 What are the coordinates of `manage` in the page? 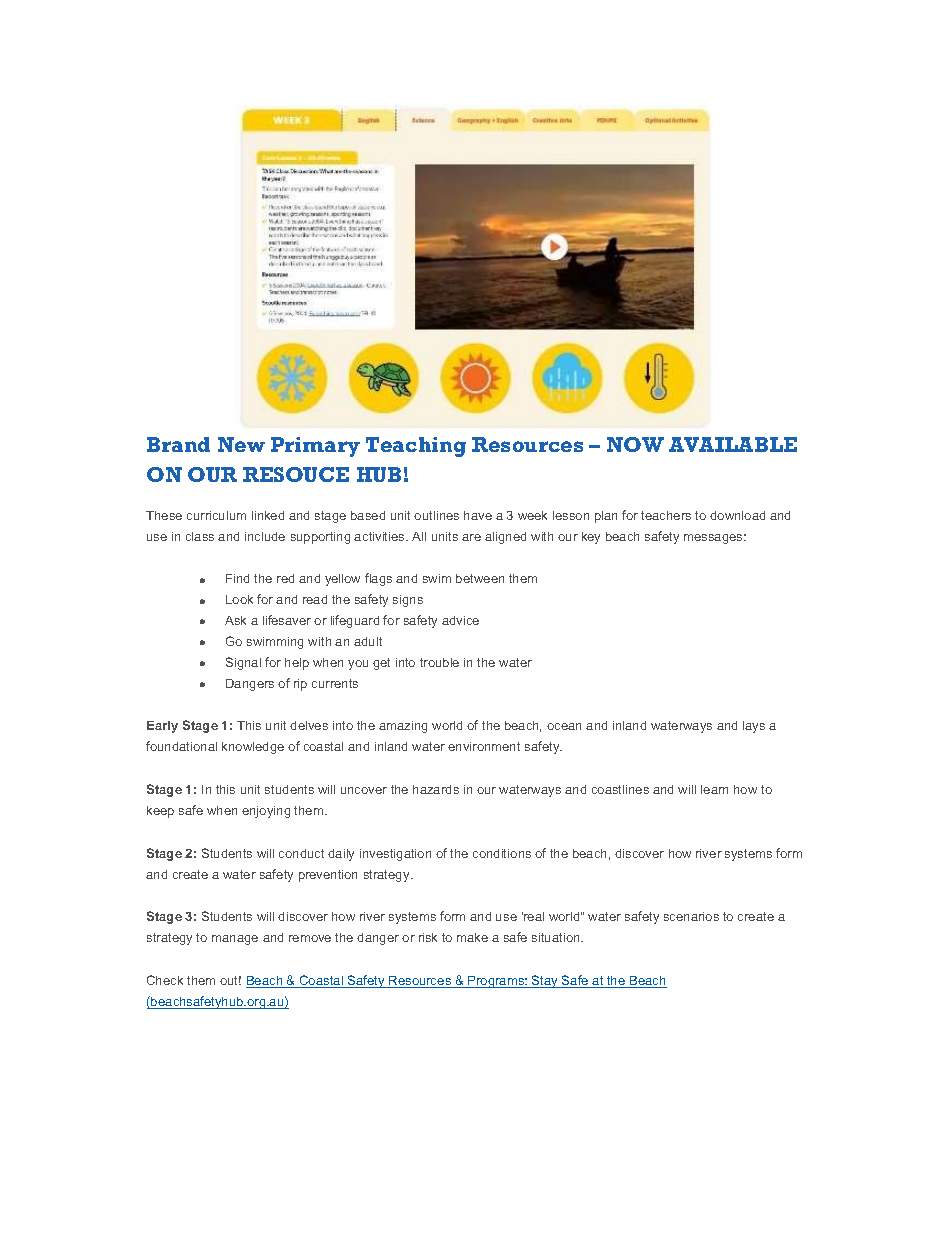 It's located at (235, 940).
